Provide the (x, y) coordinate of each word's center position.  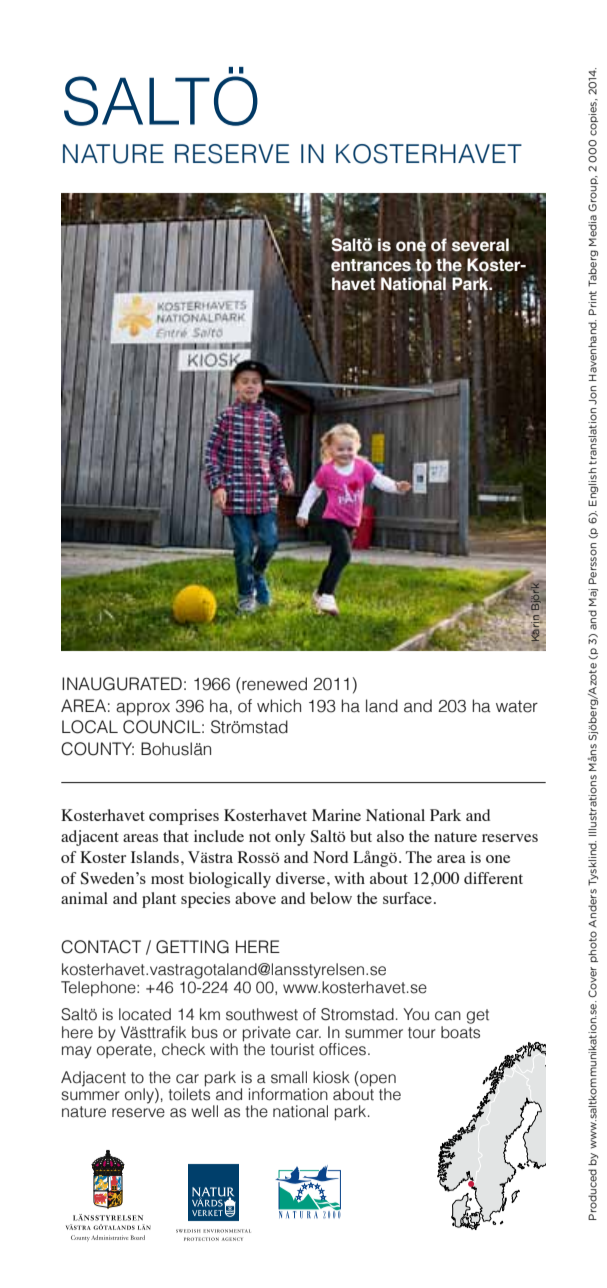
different (493, 878)
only (290, 838)
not (260, 837)
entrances (372, 265)
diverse (302, 878)
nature (455, 837)
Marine (336, 815)
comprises (184, 817)
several (480, 244)
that (176, 836)
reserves (510, 838)
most (167, 879)
